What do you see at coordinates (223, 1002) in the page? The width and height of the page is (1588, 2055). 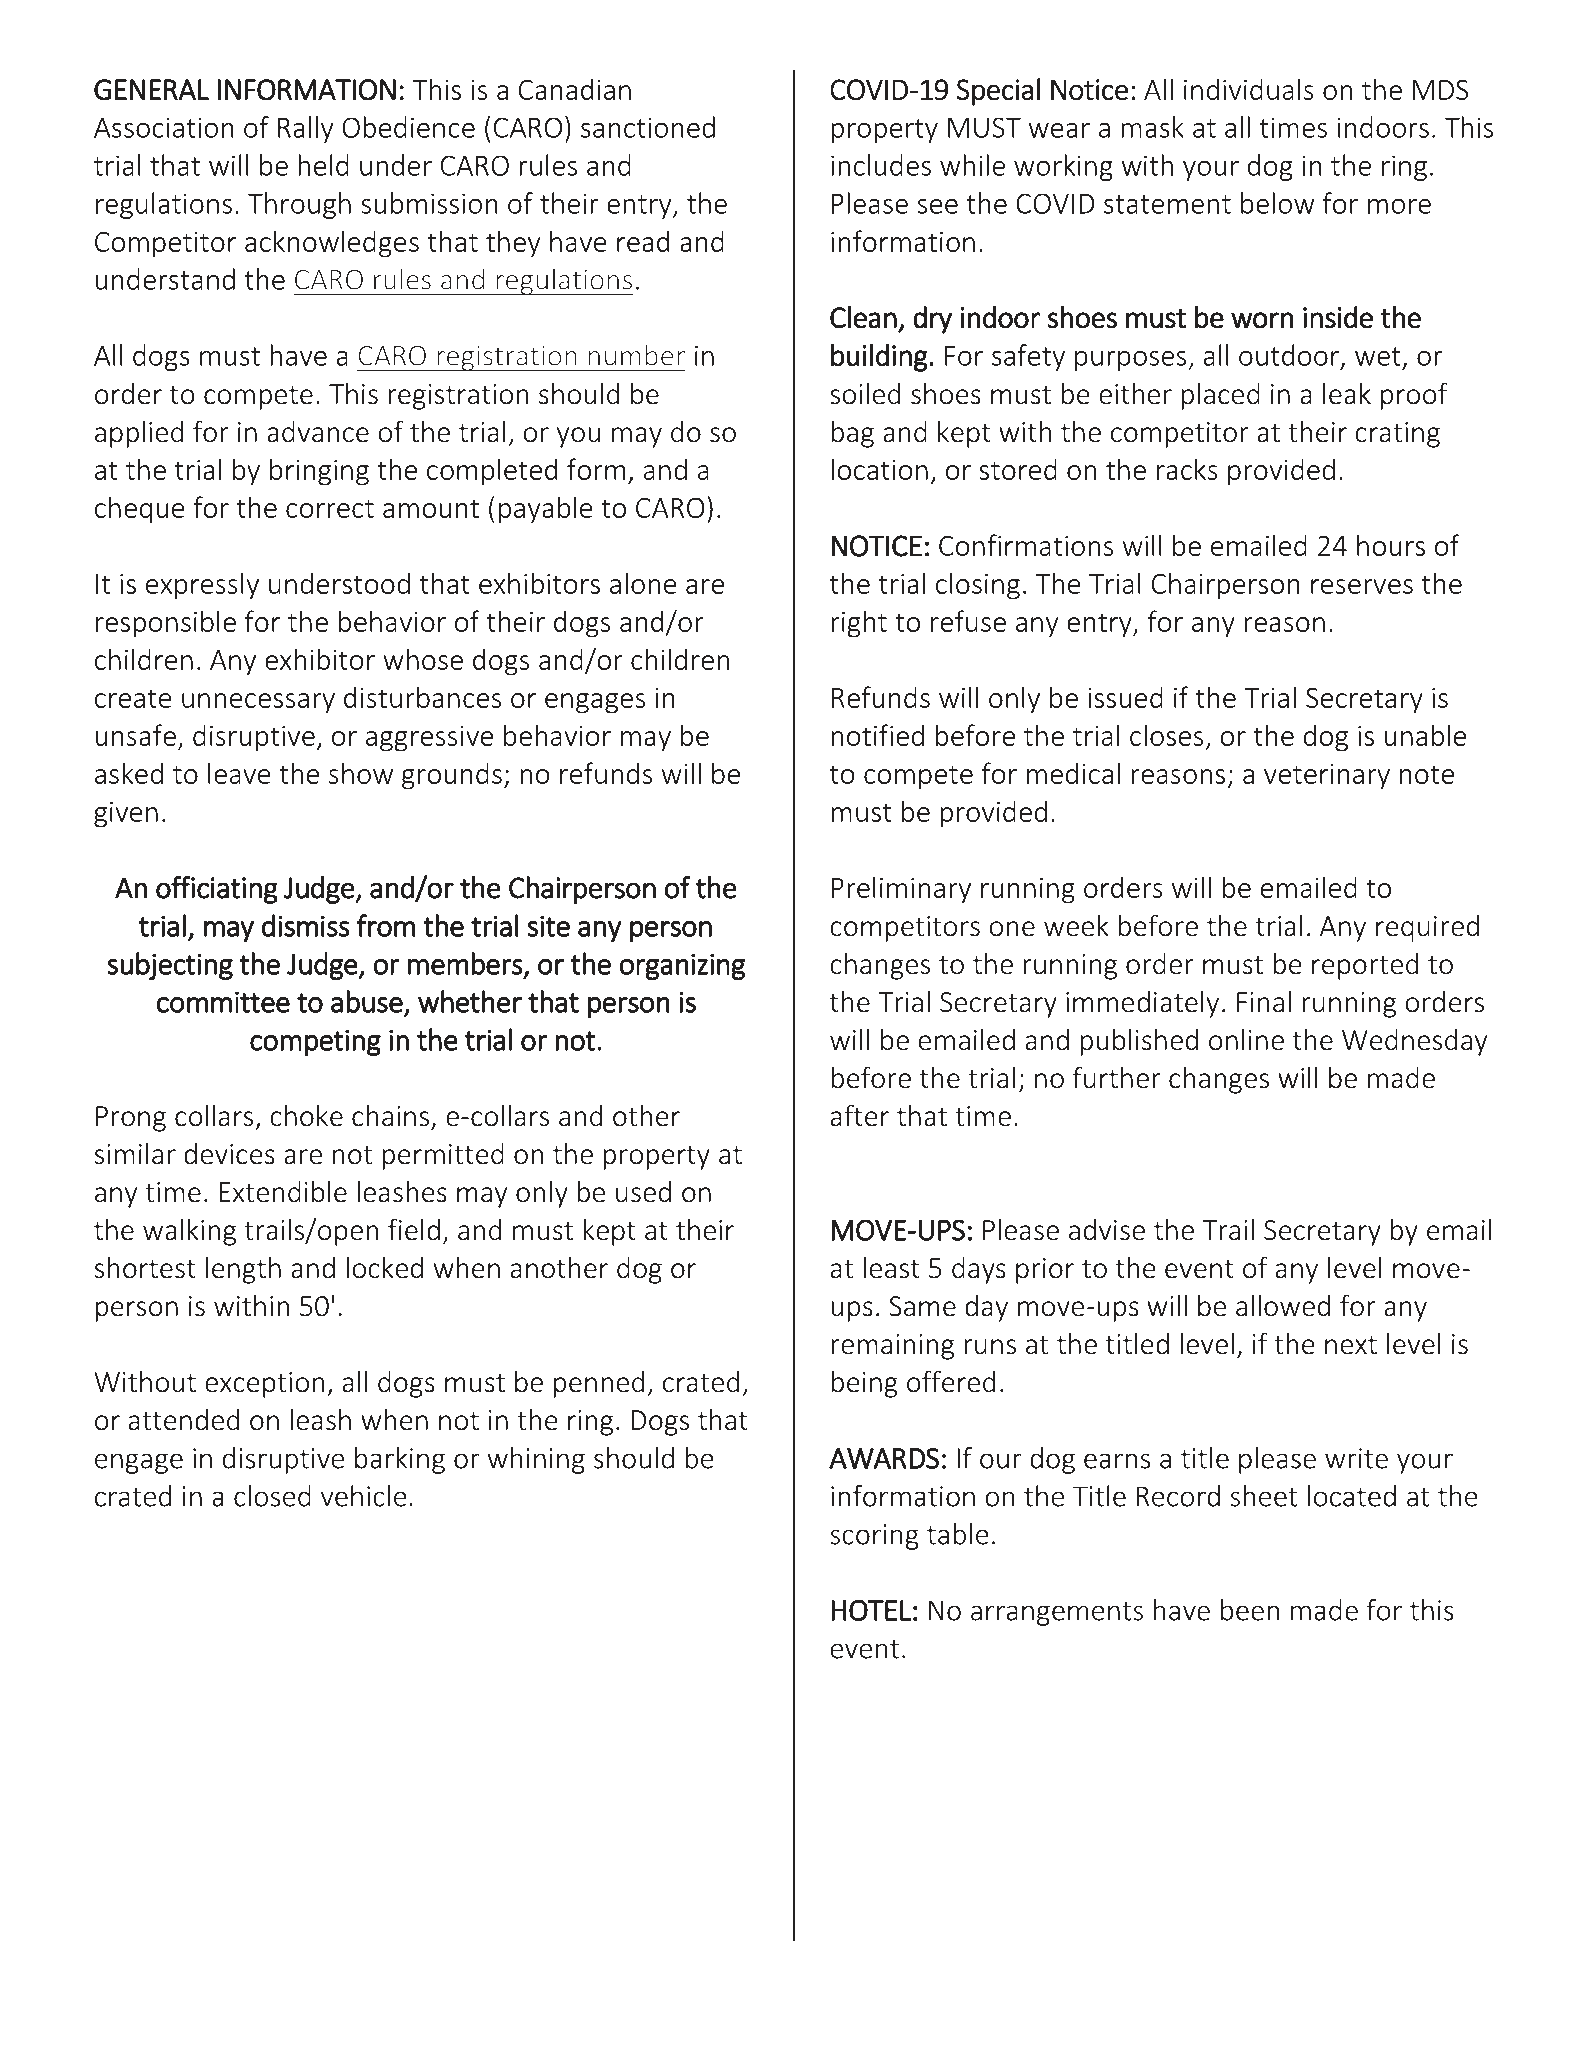 I see `committee` at bounding box center [223, 1002].
